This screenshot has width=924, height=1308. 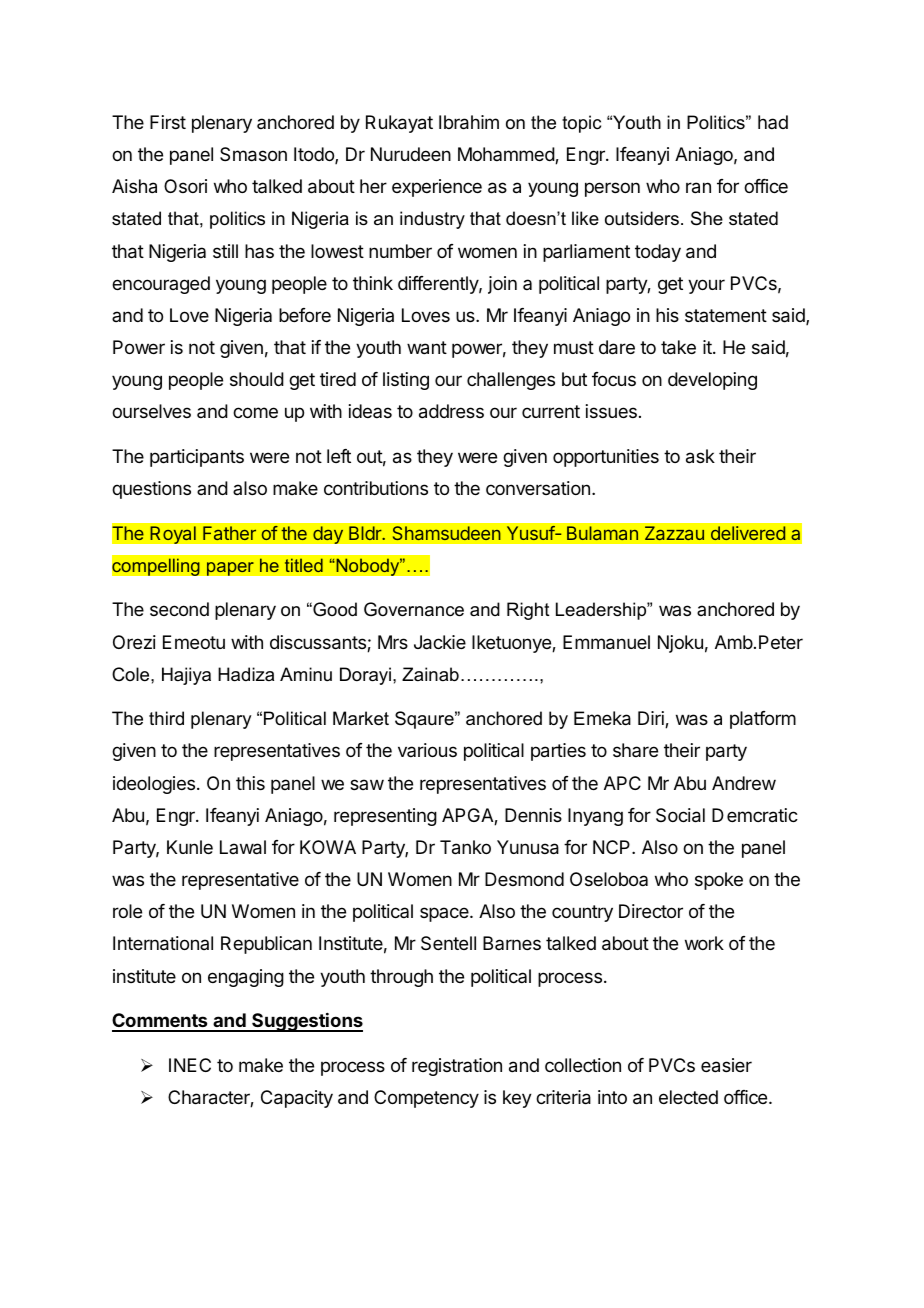 What do you see at coordinates (161, 285) in the screenshot?
I see `encouraged` at bounding box center [161, 285].
